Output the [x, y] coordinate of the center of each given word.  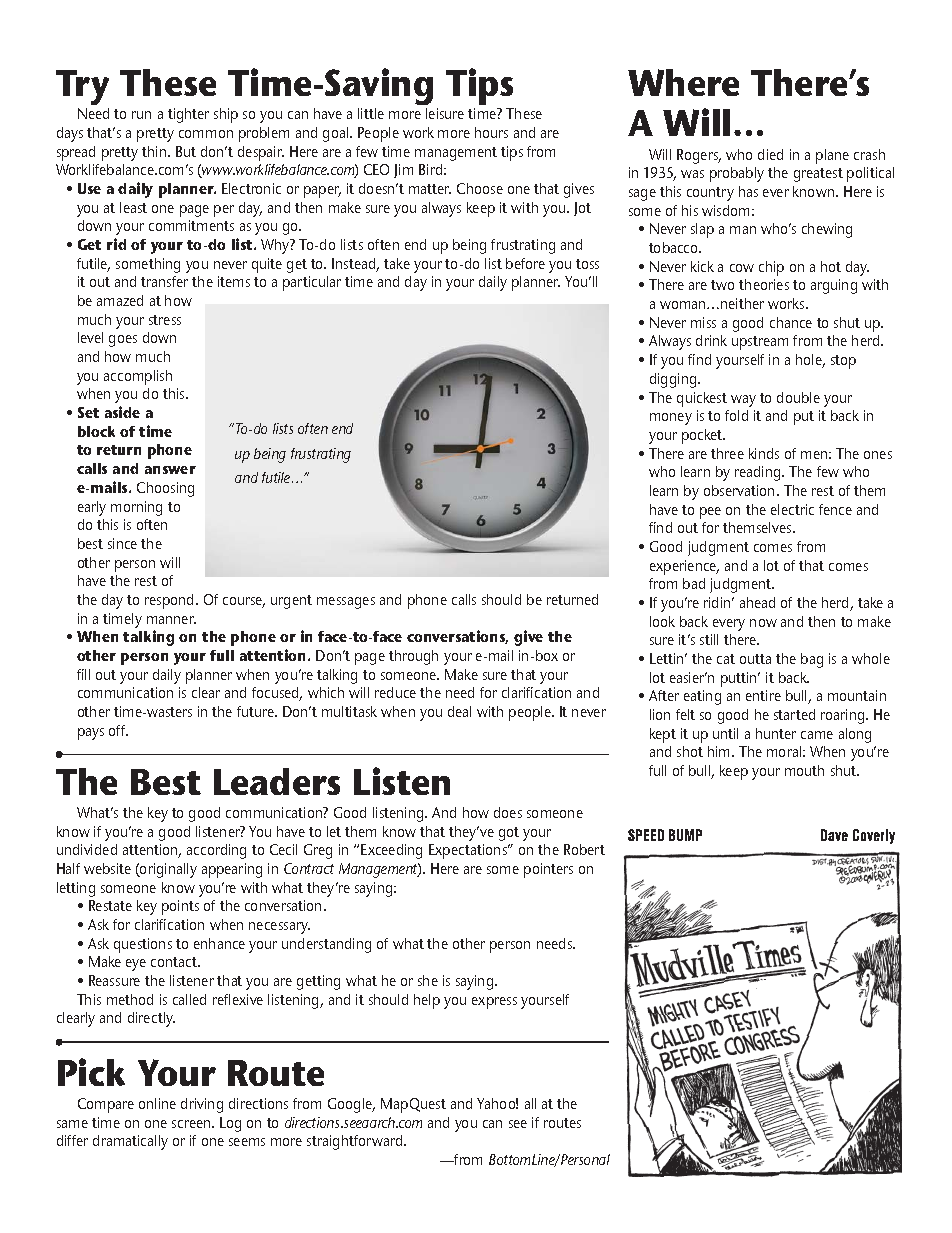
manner [171, 620]
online [157, 1103]
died [770, 154]
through [413, 657]
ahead [757, 602]
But [186, 151]
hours [491, 132]
